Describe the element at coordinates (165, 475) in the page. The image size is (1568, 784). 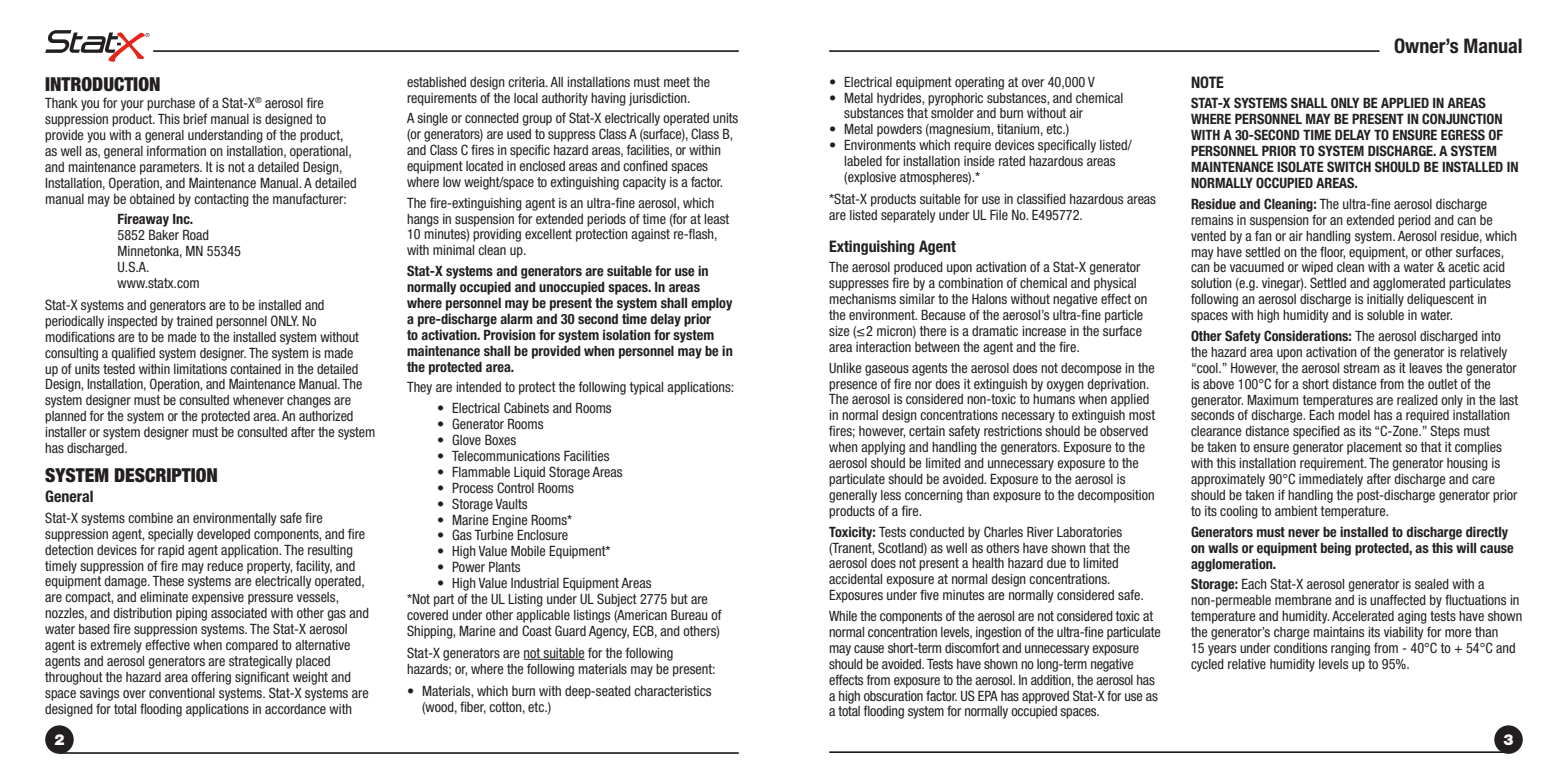
I see `DESCRIPTION` at that location.
